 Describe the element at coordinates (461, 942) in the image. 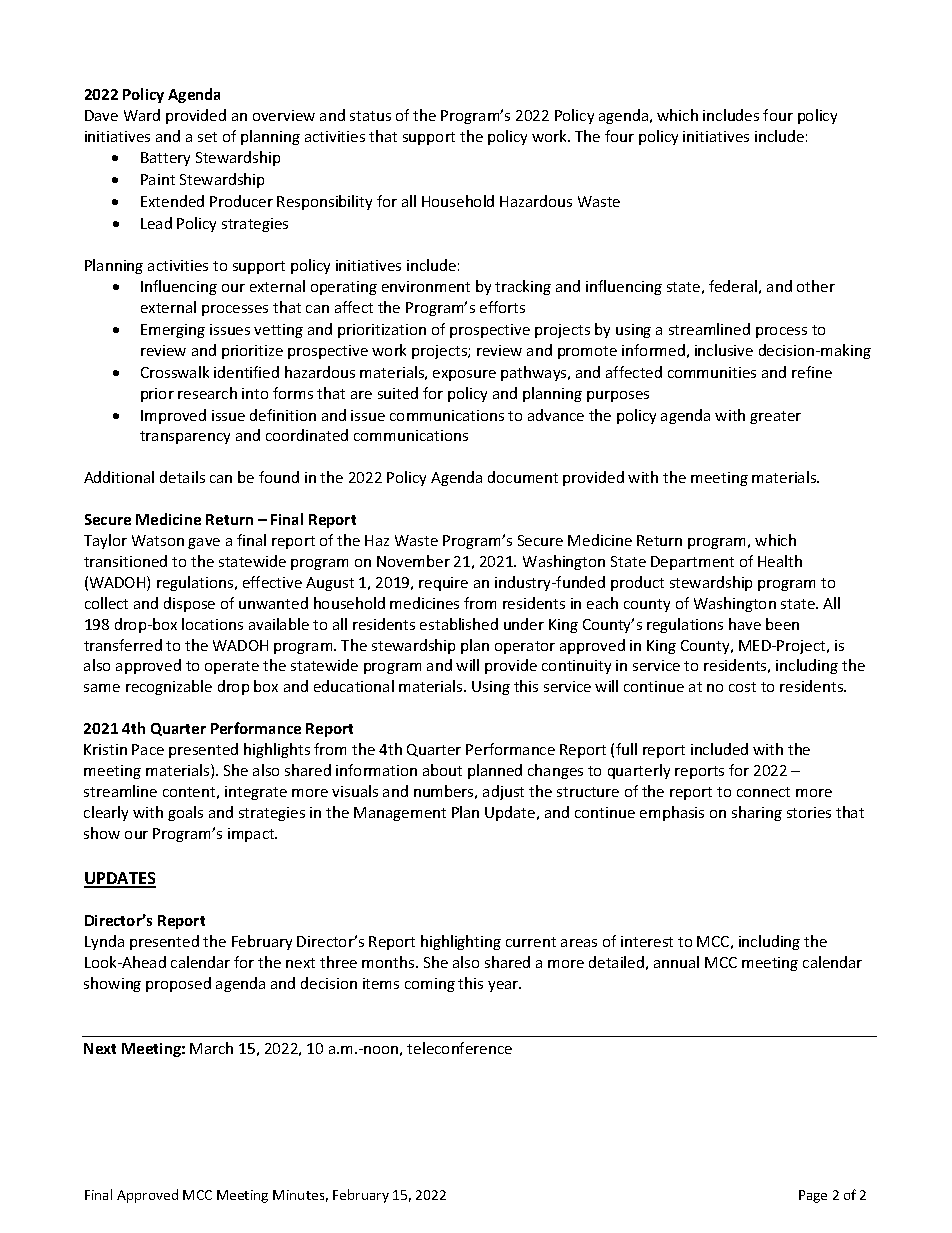

I see `highlighting` at that location.
